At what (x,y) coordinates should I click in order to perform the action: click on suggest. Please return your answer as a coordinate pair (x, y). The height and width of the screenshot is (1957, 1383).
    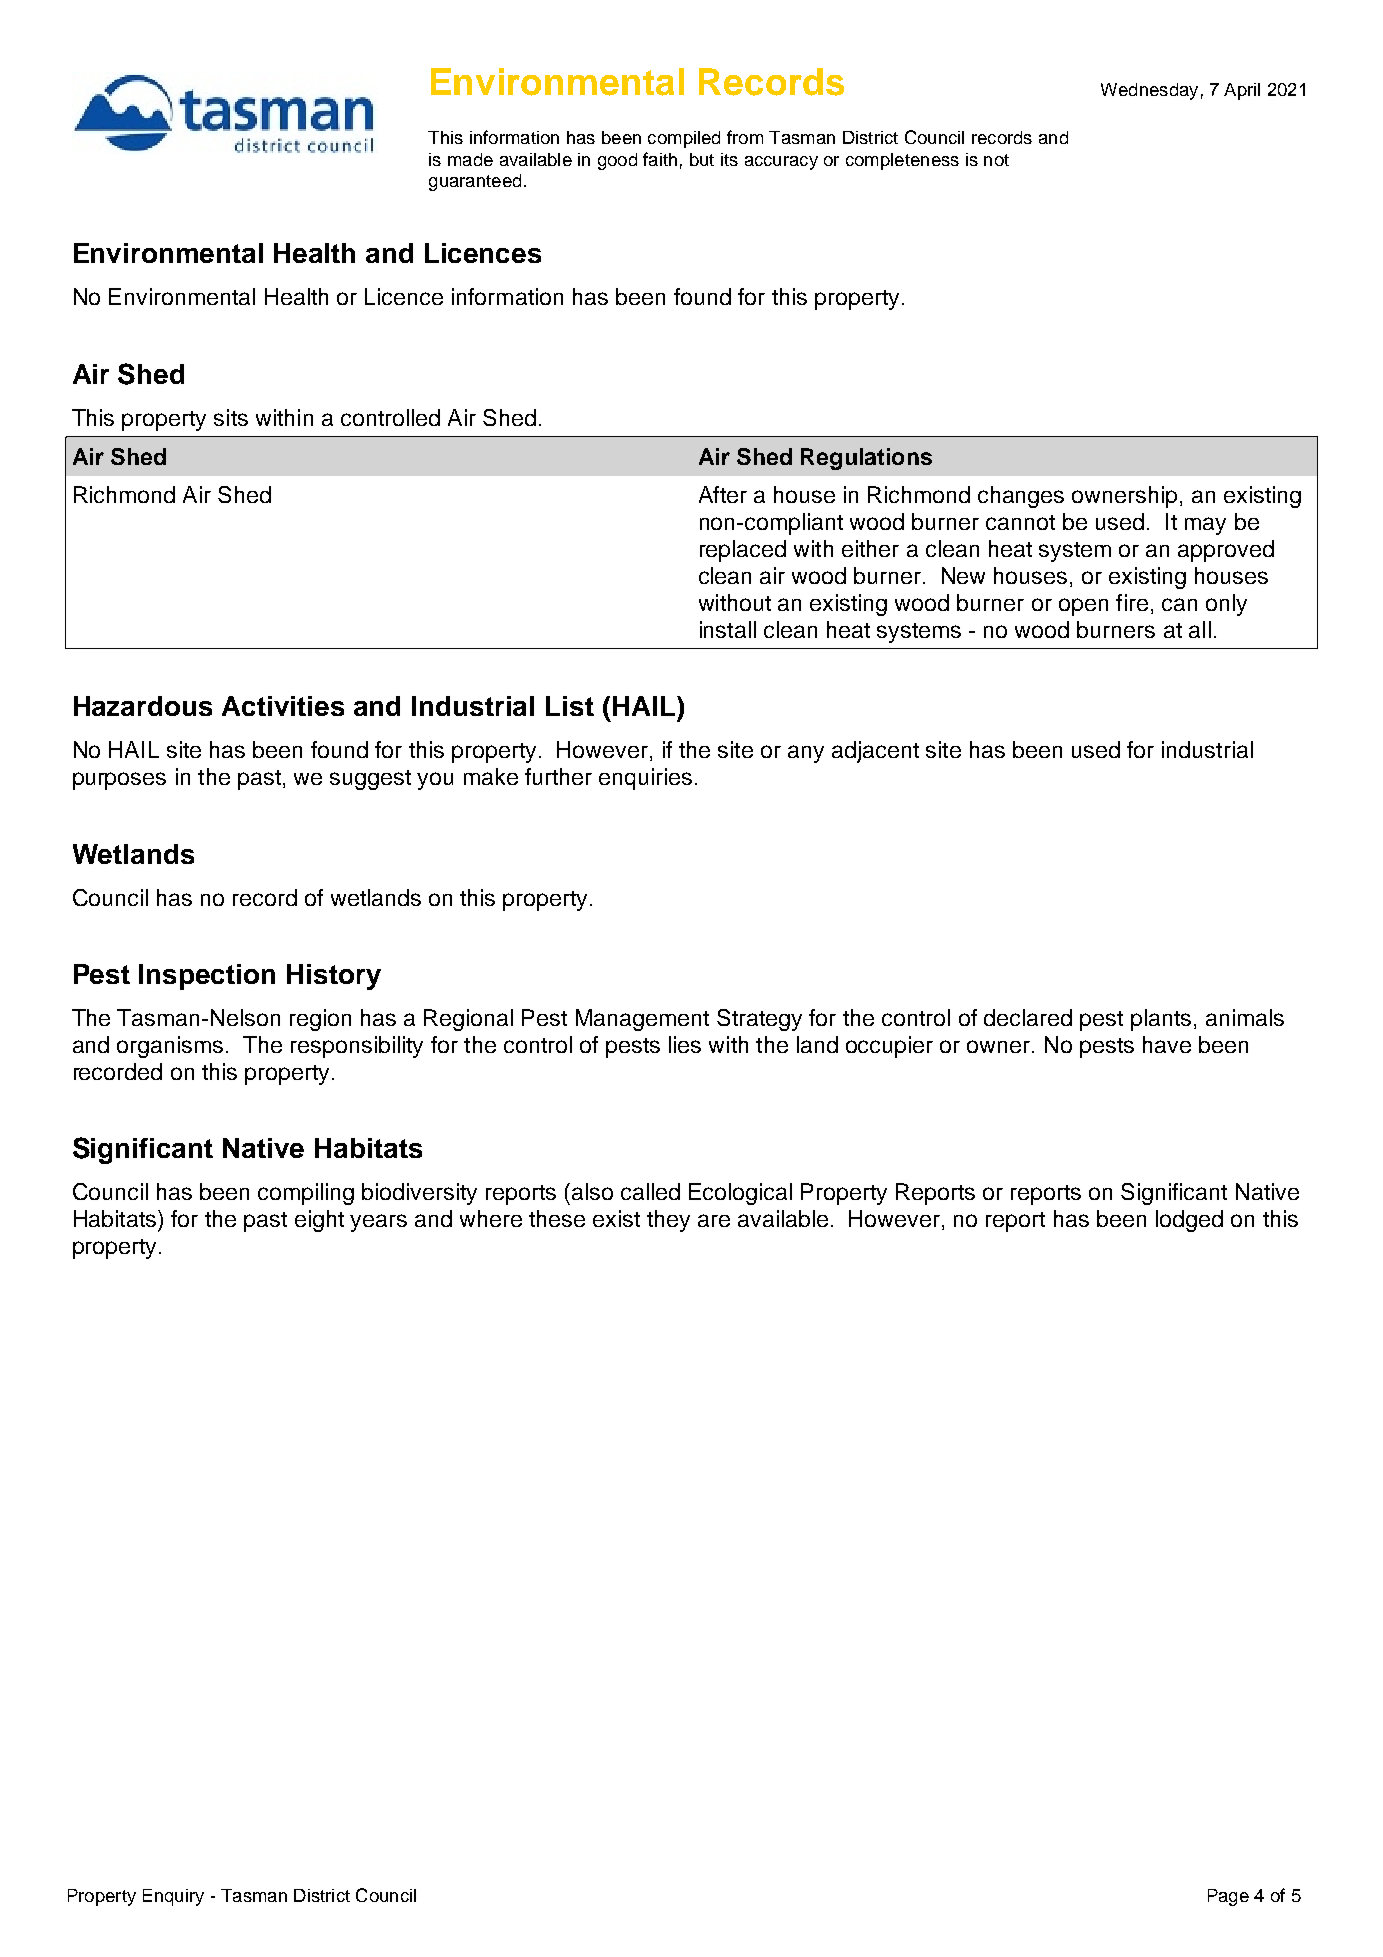
    Looking at the image, I should click on (370, 780).
